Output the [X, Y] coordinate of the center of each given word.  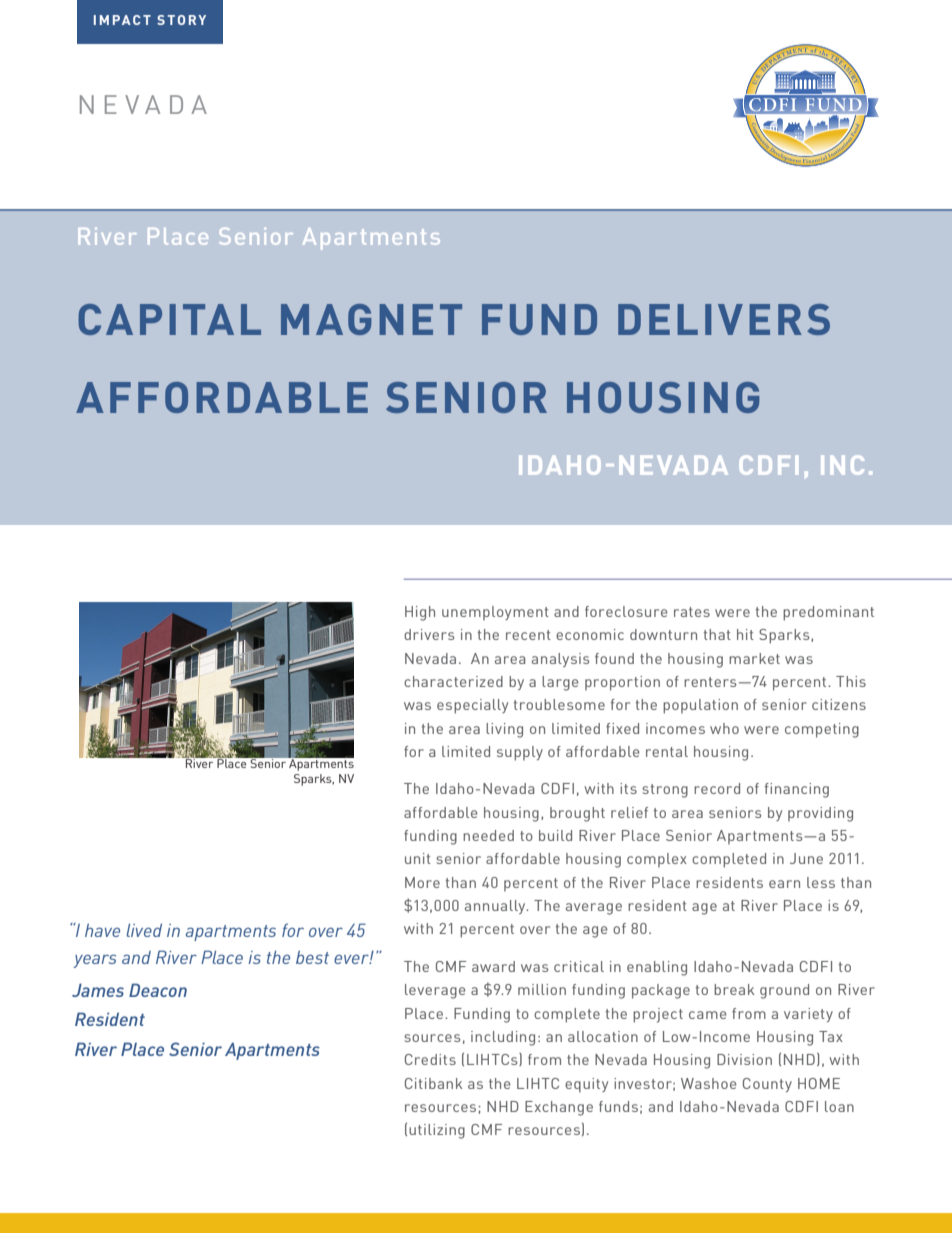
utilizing [437, 1131]
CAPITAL [169, 319]
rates [692, 612]
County [767, 1085]
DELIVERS [724, 319]
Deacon [158, 990]
